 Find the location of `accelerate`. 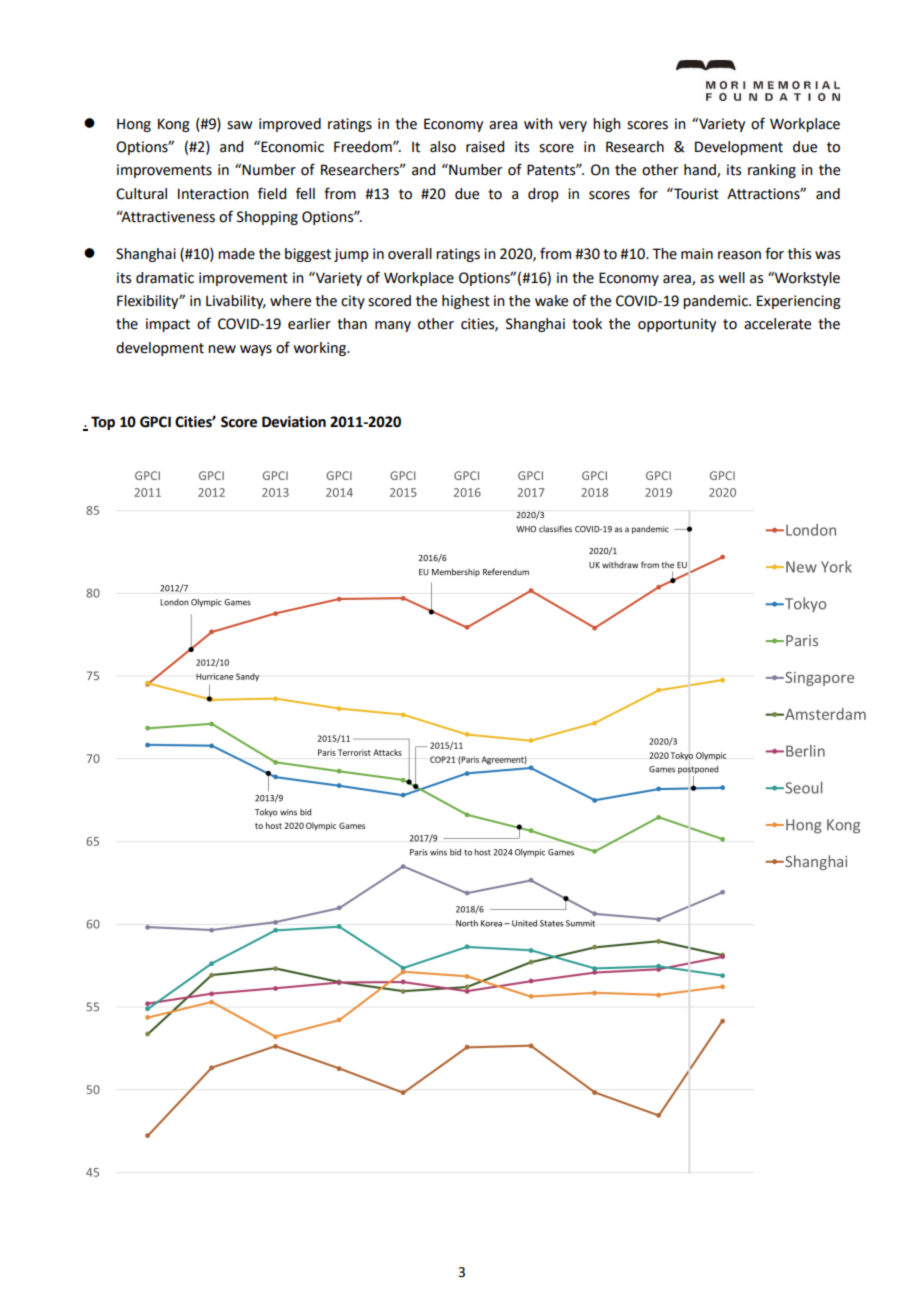

accelerate is located at coordinates (777, 324).
